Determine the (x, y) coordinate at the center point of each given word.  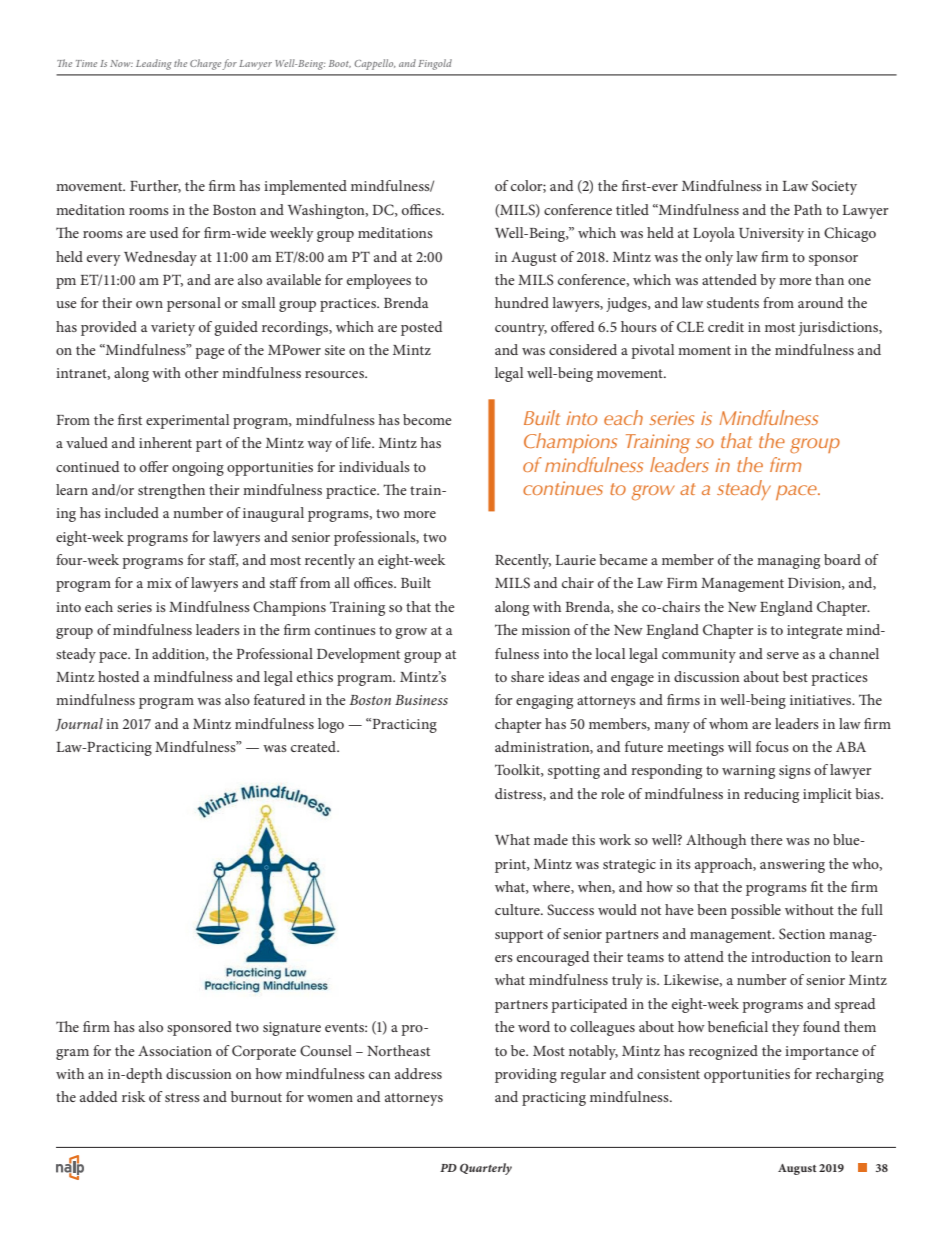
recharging (850, 1075)
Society (834, 187)
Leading (154, 64)
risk (133, 1096)
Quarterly (486, 1169)
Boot (340, 64)
